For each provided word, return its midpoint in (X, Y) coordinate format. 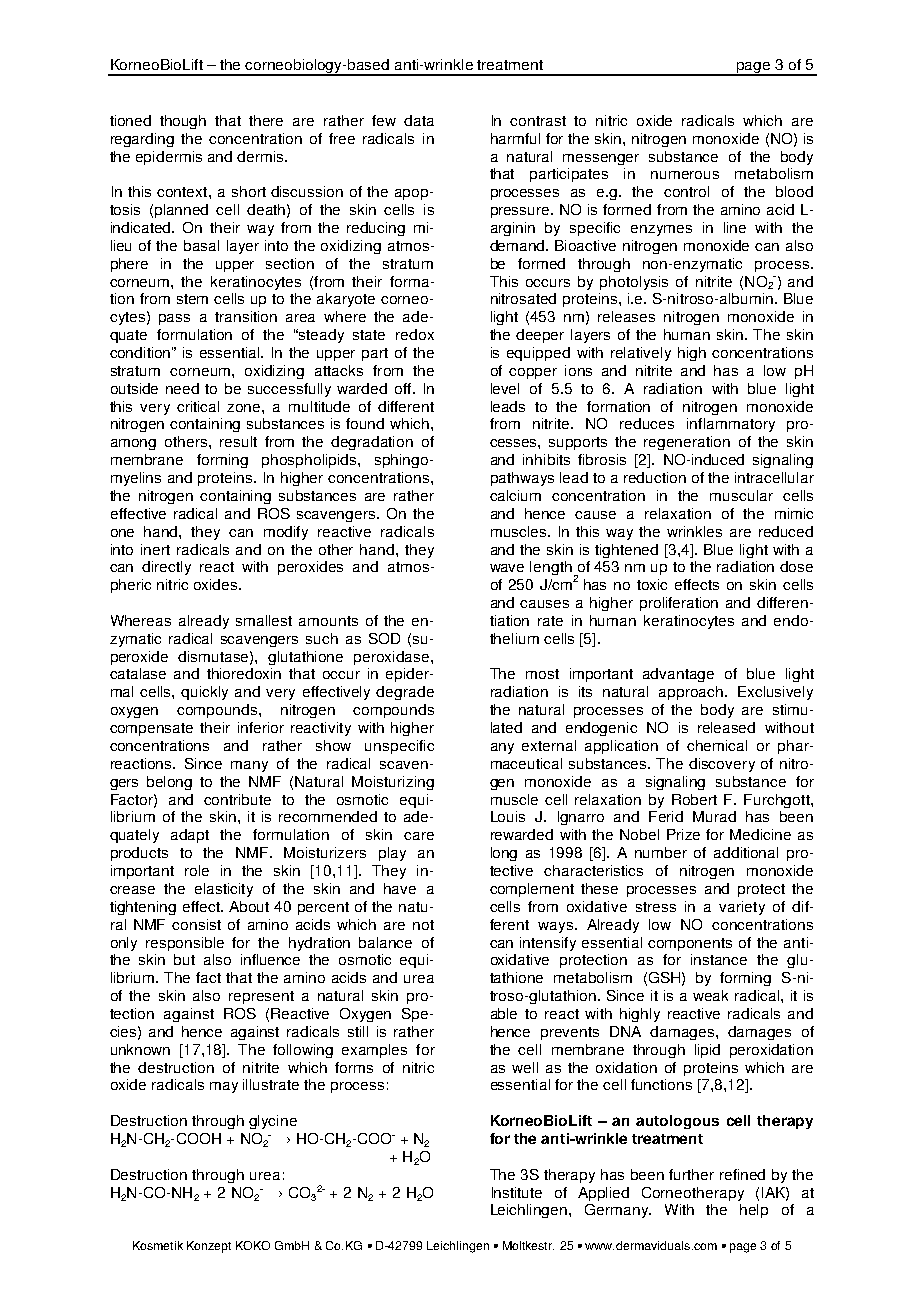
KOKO (253, 1245)
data (419, 120)
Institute (517, 1192)
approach (692, 693)
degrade (405, 693)
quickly (204, 693)
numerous (685, 175)
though (183, 122)
